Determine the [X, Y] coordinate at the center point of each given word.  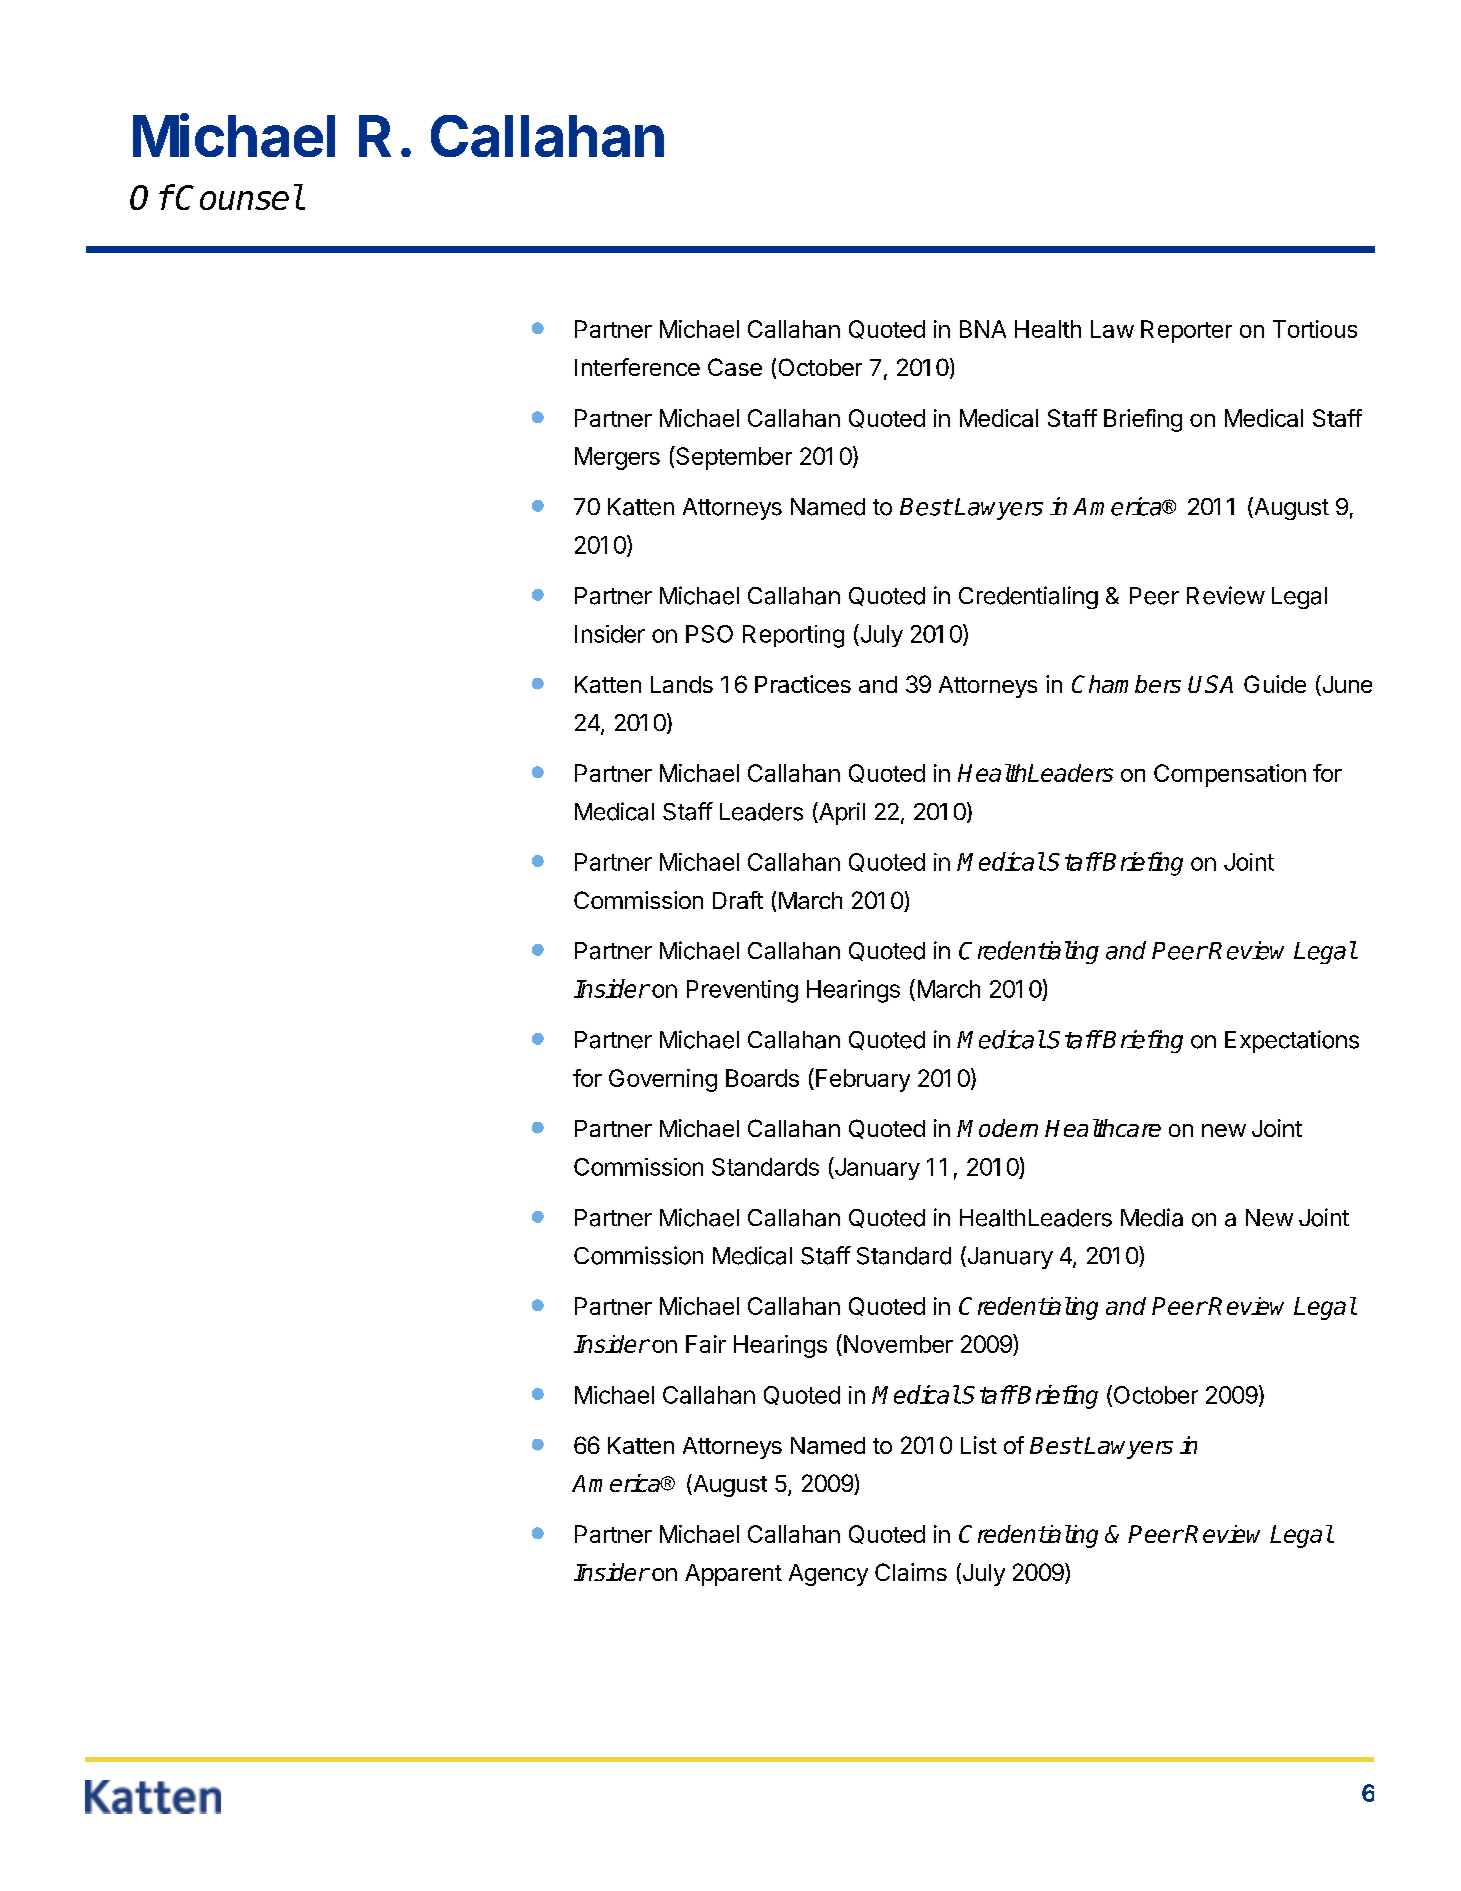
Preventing [742, 991]
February [863, 1080]
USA [1210, 684]
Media [1152, 1217]
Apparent [733, 1575]
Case [735, 367]
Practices [803, 684]
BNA [983, 329]
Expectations [1292, 1041]
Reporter [1186, 331]
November [898, 1344]
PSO [709, 634]
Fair [706, 1344]
